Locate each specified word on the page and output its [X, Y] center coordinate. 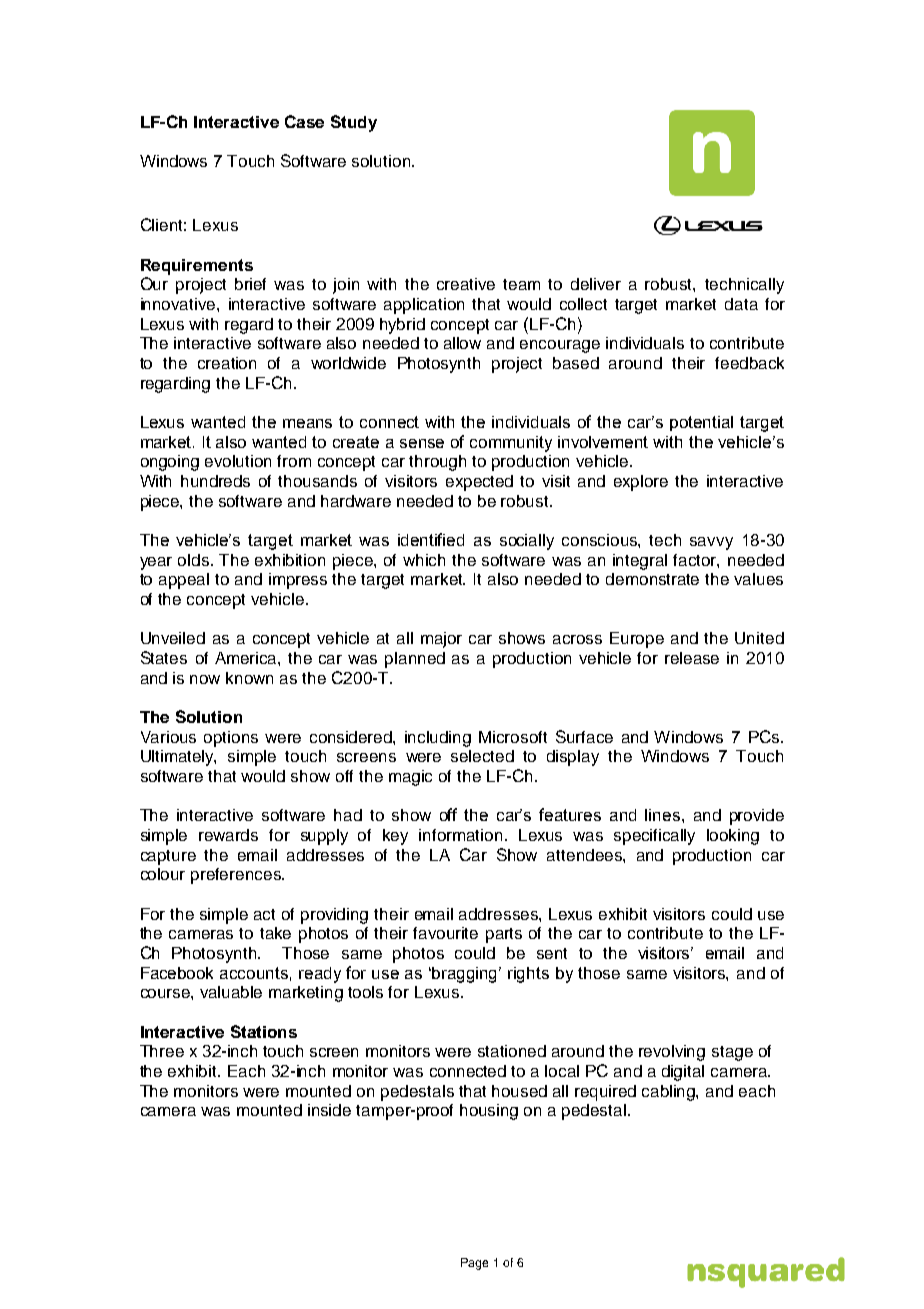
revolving [672, 1053]
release [692, 658]
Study [354, 123]
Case [304, 121]
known [249, 678]
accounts [254, 973]
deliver [596, 284]
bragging [466, 975]
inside [329, 1110]
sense [422, 443]
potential [701, 423]
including [438, 739]
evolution [238, 461]
